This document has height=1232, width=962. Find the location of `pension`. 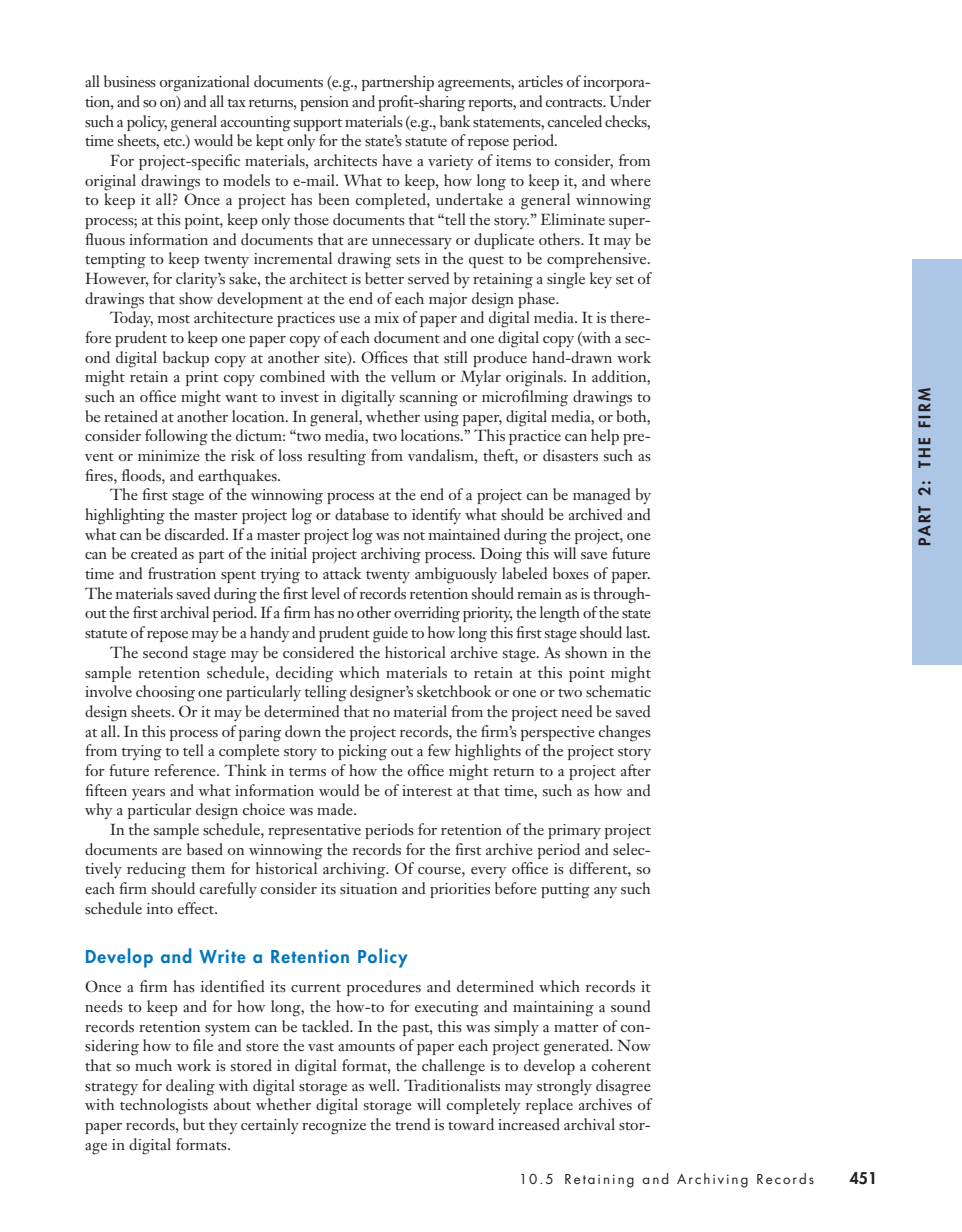

pension is located at coordinates (324, 103).
